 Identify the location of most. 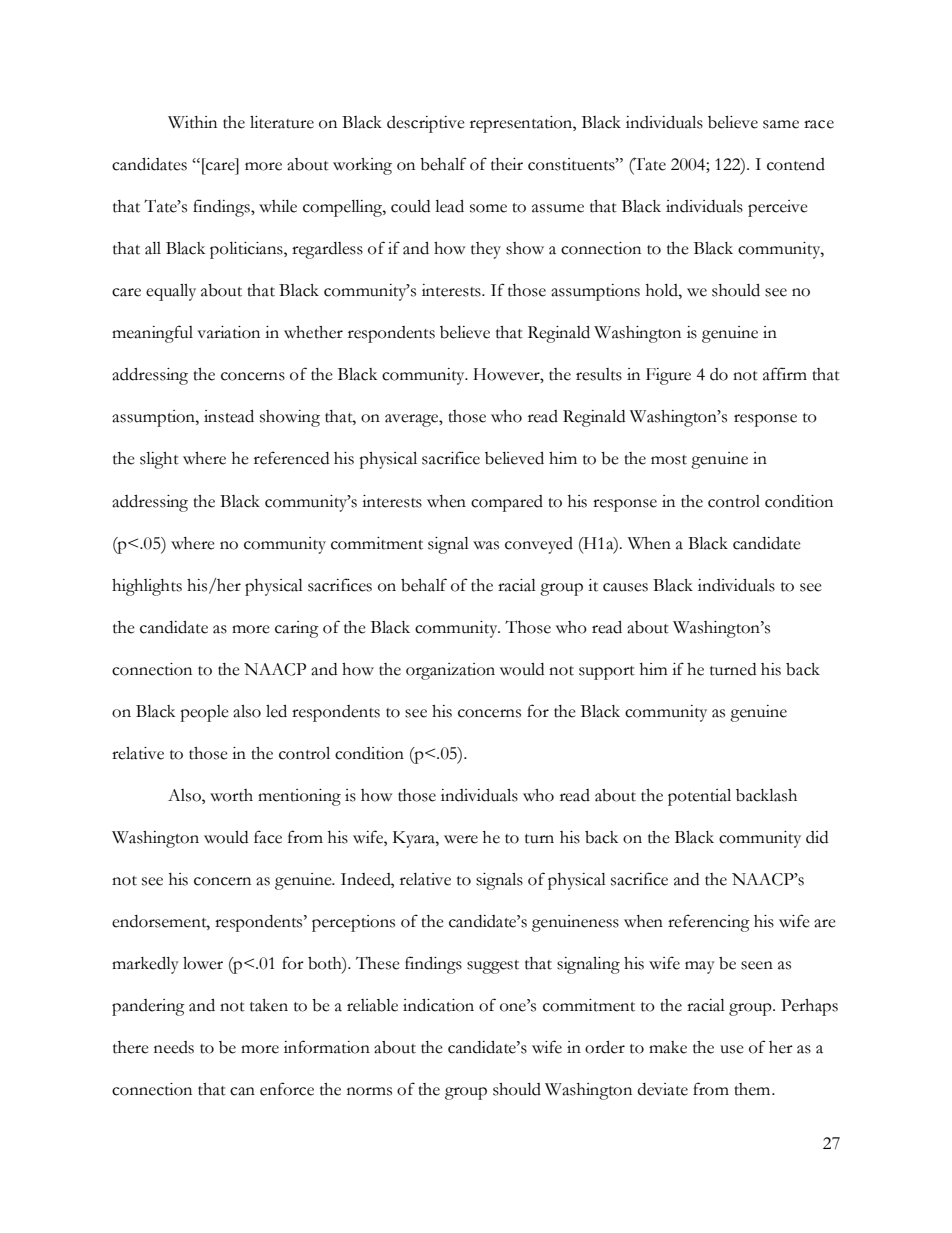
(669, 460).
